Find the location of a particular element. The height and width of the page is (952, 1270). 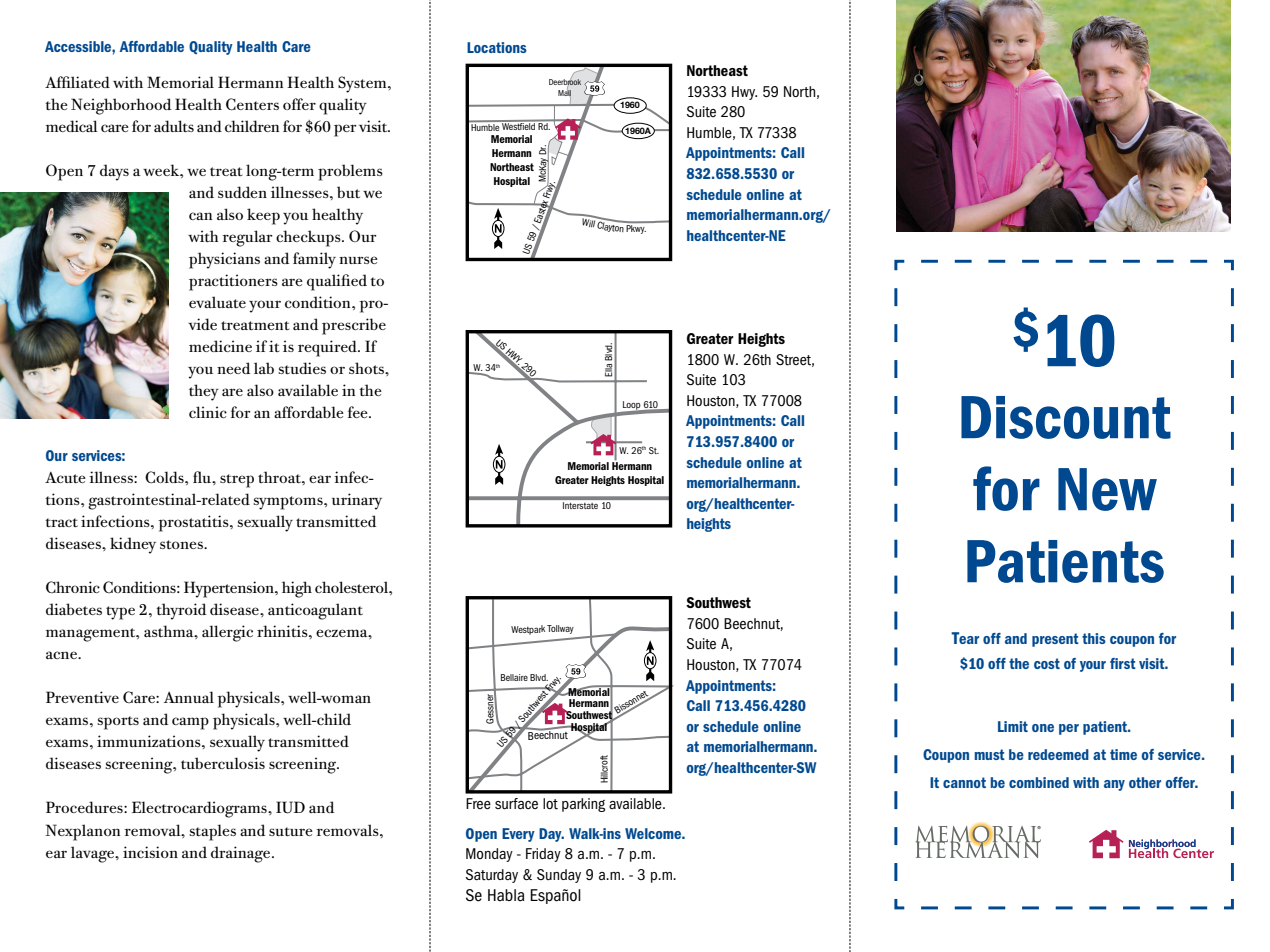

Annual is located at coordinates (189, 697).
